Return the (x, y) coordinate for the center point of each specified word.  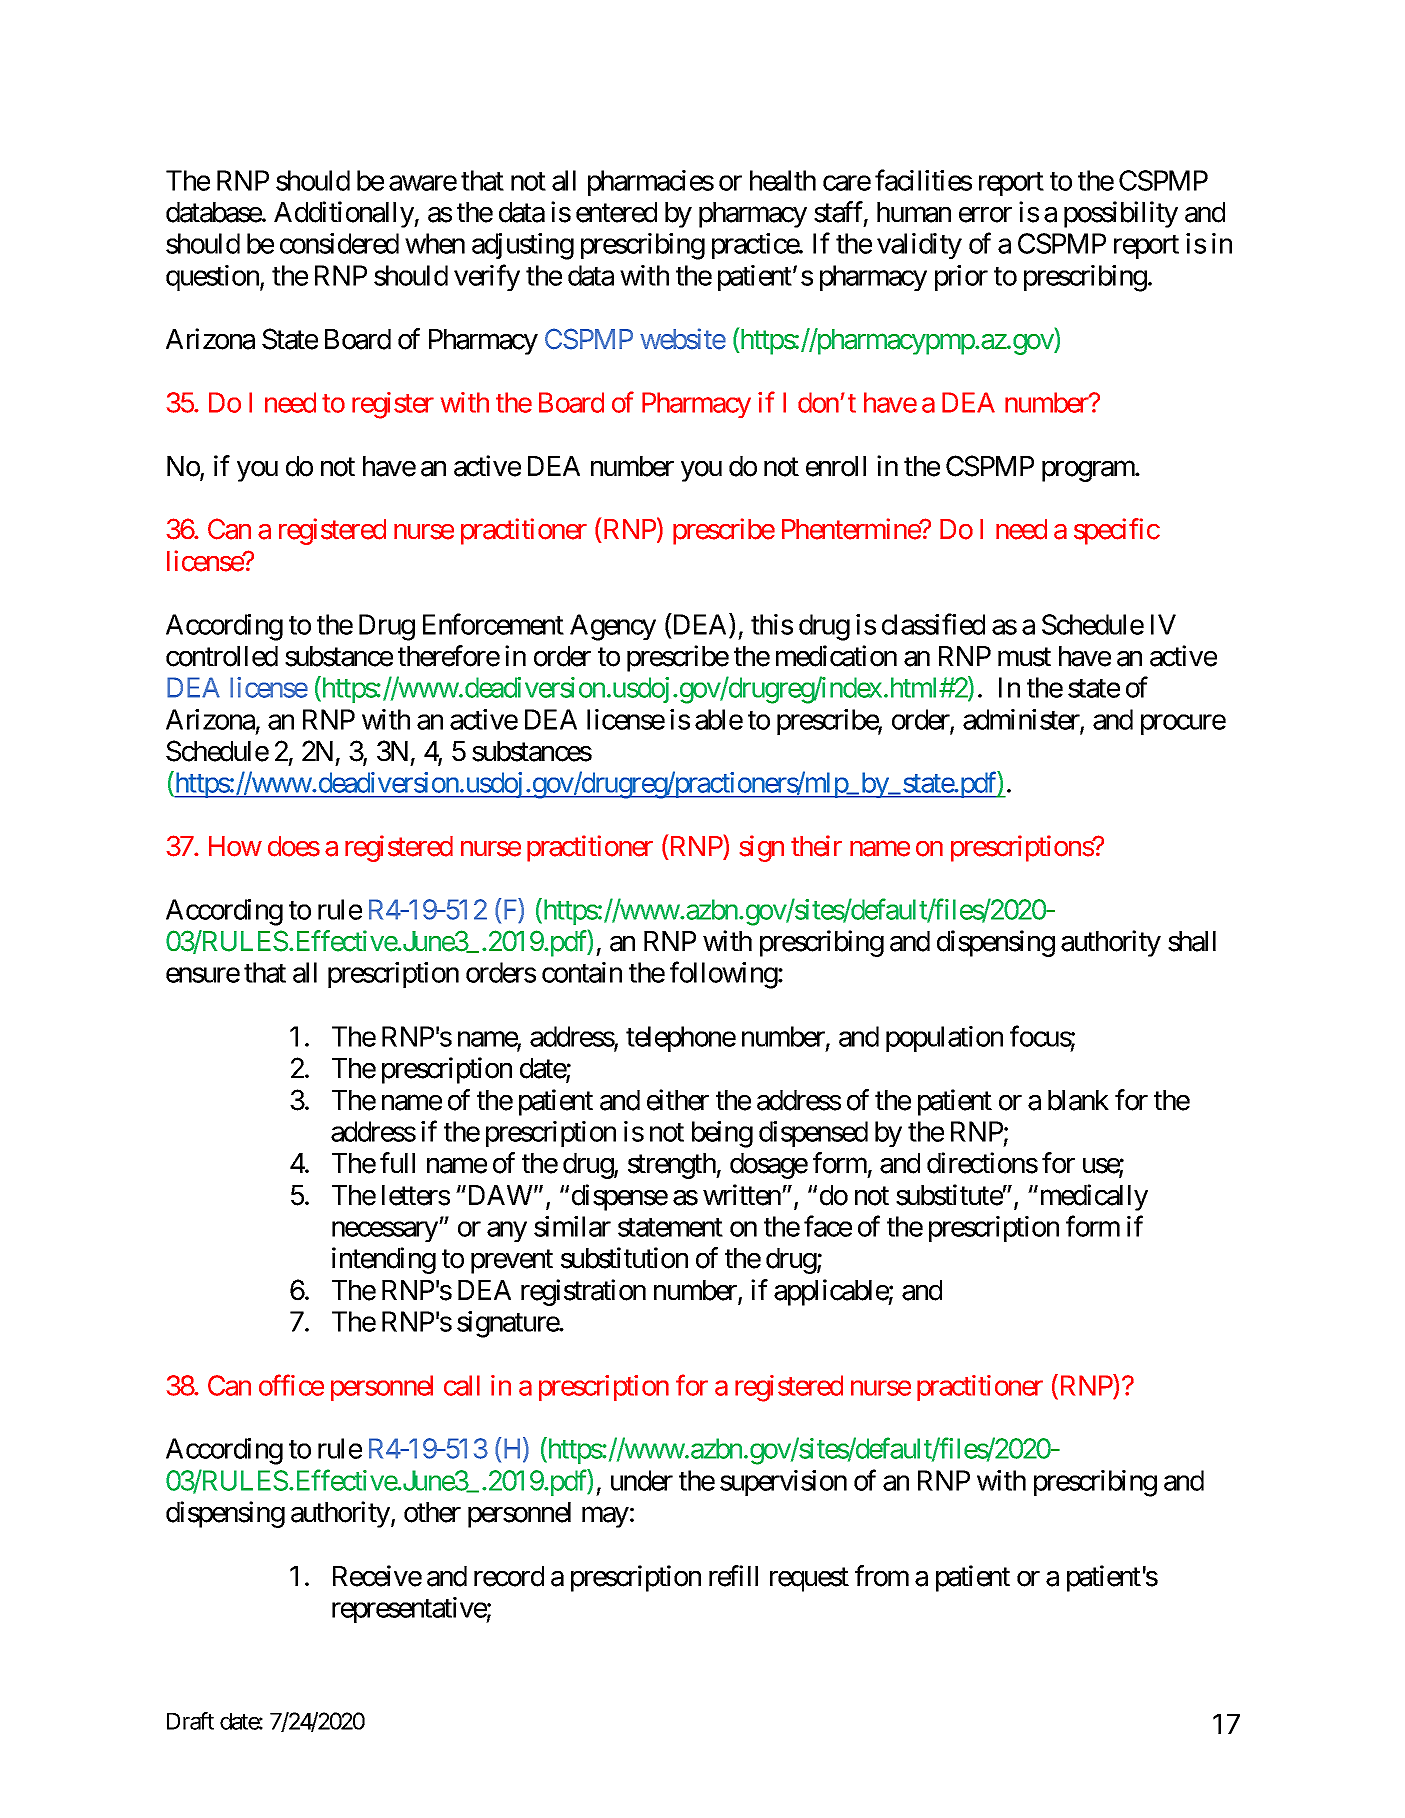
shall (1192, 941)
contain (582, 972)
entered (616, 212)
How (235, 846)
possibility (1121, 214)
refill (733, 1576)
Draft (190, 1721)
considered (339, 243)
